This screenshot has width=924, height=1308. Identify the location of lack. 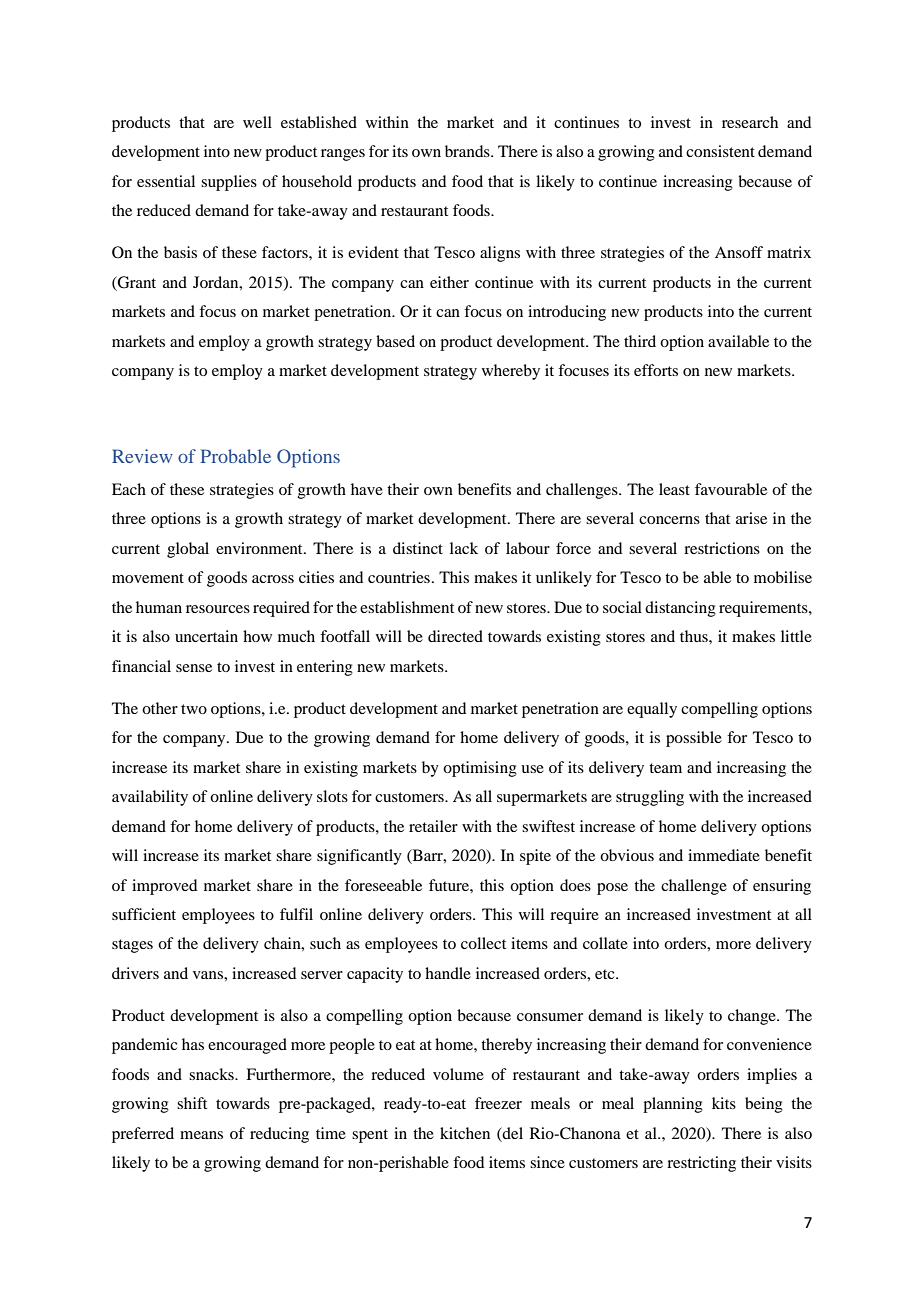
(464, 548).
